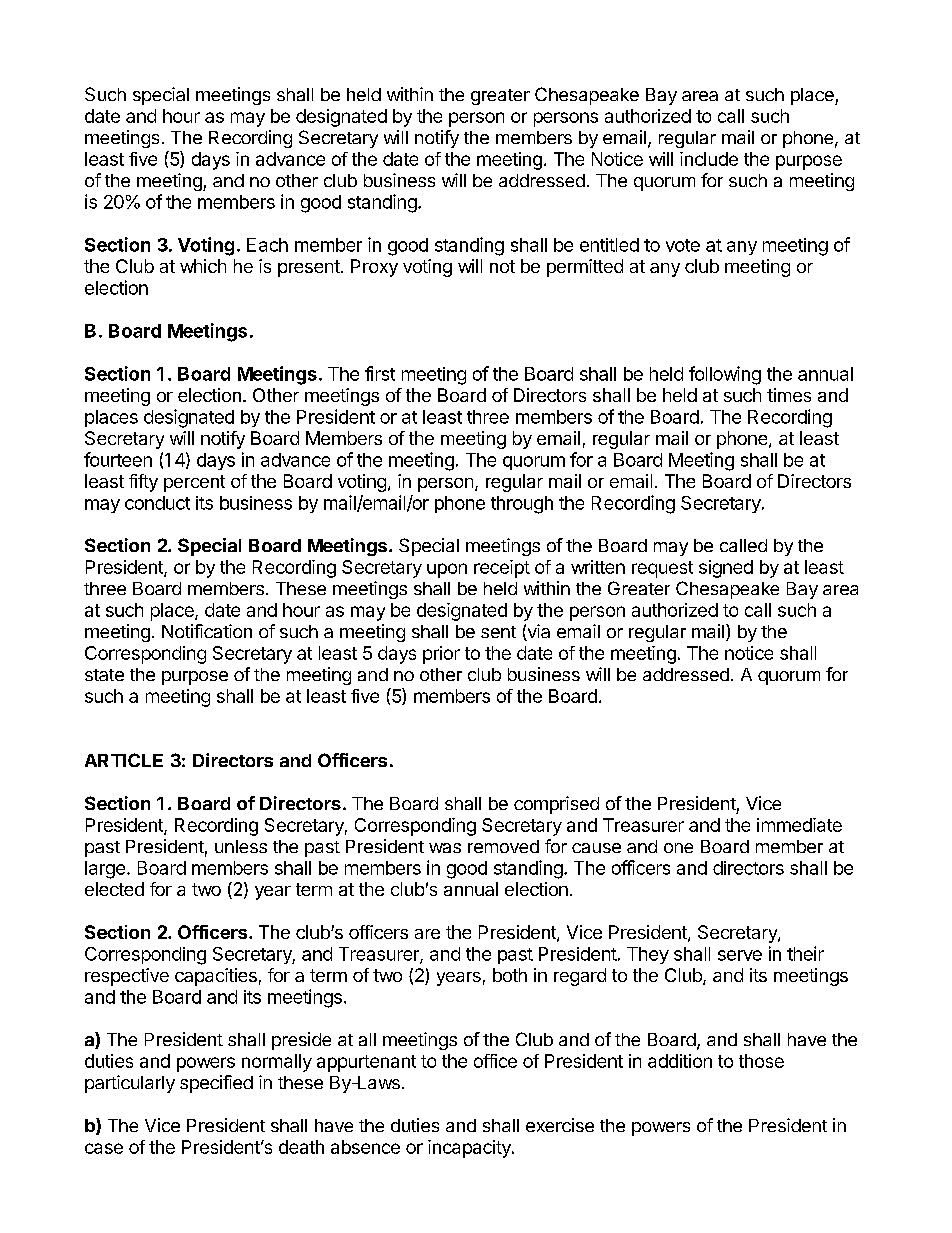 The width and height of the screenshot is (952, 1233). I want to click on prior, so click(441, 655).
